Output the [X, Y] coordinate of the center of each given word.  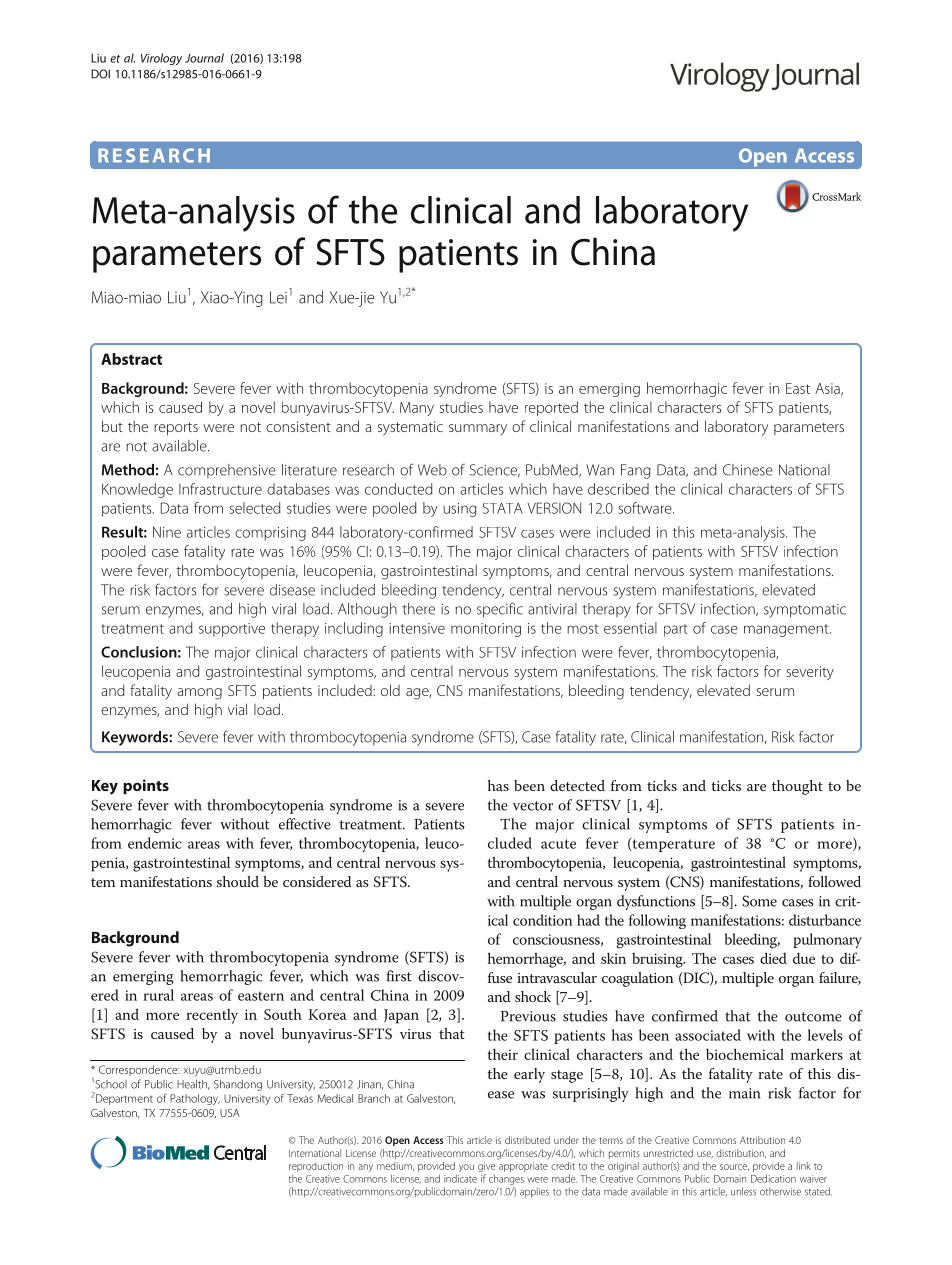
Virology [161, 59]
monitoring [486, 630]
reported [551, 408]
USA [230, 1113]
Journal [204, 58]
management [787, 630]
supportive [232, 630]
